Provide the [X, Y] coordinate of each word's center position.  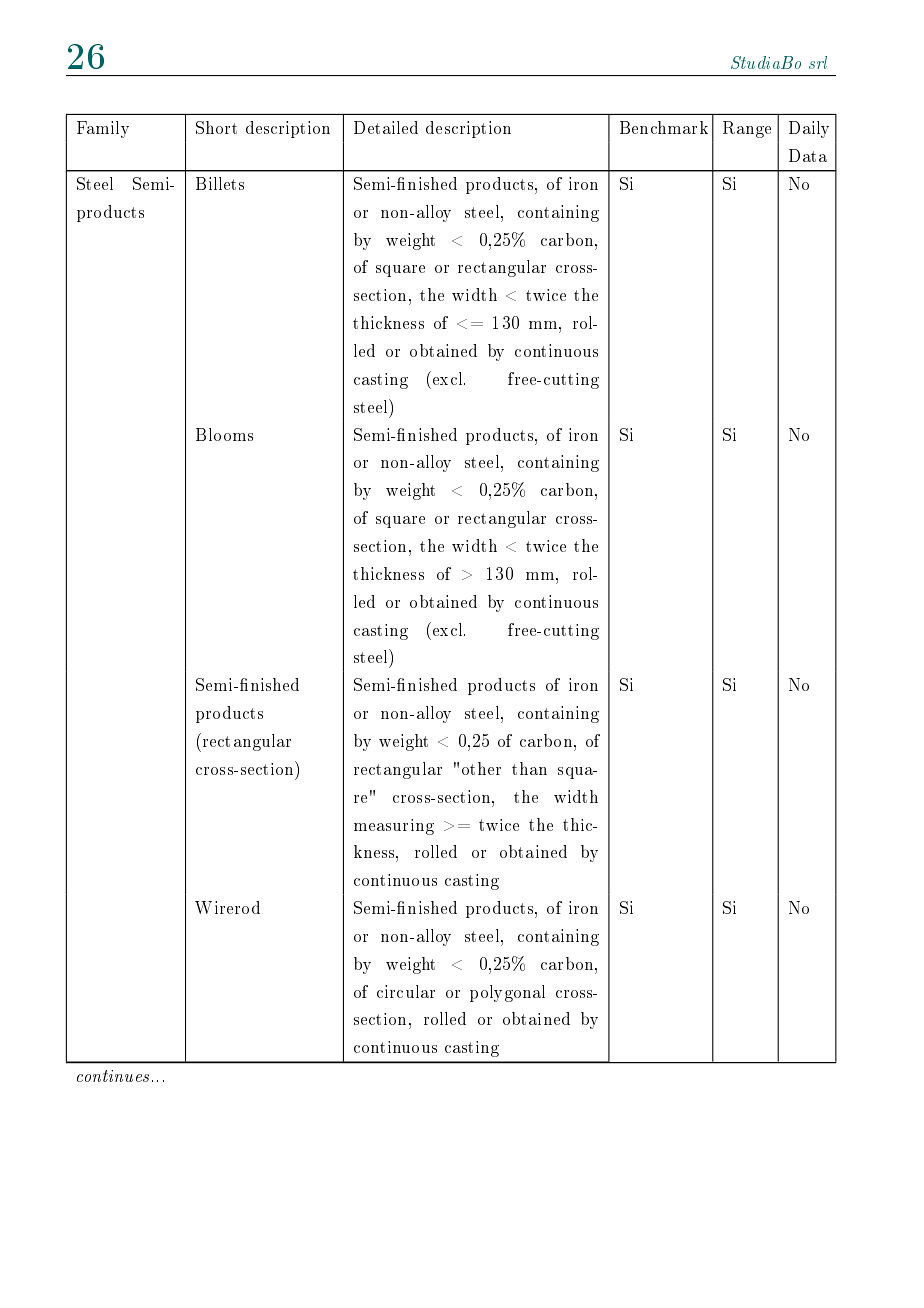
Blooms [224, 434]
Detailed [386, 127]
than [529, 768]
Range [747, 129]
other [481, 768]
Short [216, 127]
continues [113, 1076]
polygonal [507, 993]
